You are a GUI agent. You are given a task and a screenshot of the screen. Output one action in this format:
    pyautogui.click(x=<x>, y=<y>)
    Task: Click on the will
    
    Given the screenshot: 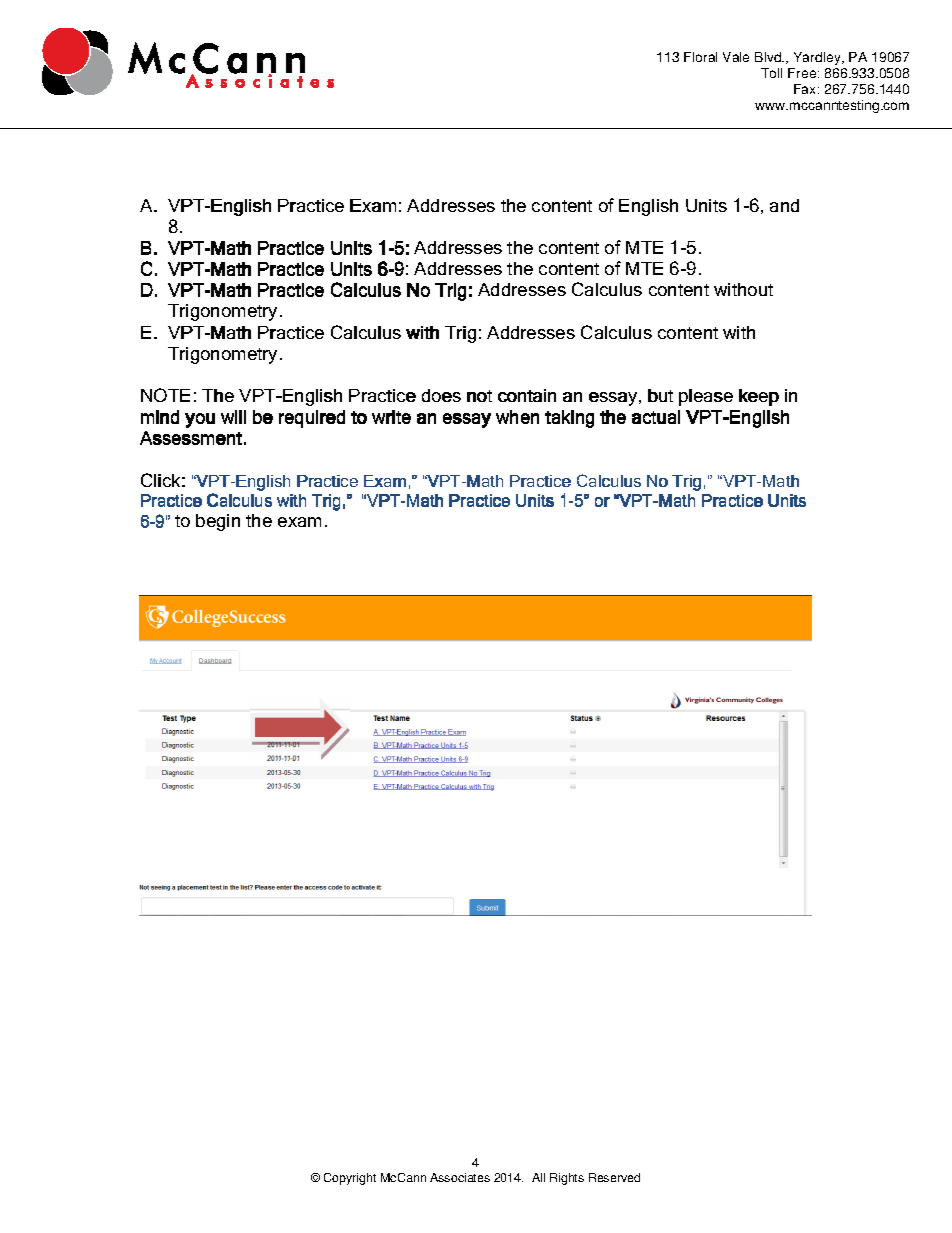 What is the action you would take?
    pyautogui.click(x=233, y=417)
